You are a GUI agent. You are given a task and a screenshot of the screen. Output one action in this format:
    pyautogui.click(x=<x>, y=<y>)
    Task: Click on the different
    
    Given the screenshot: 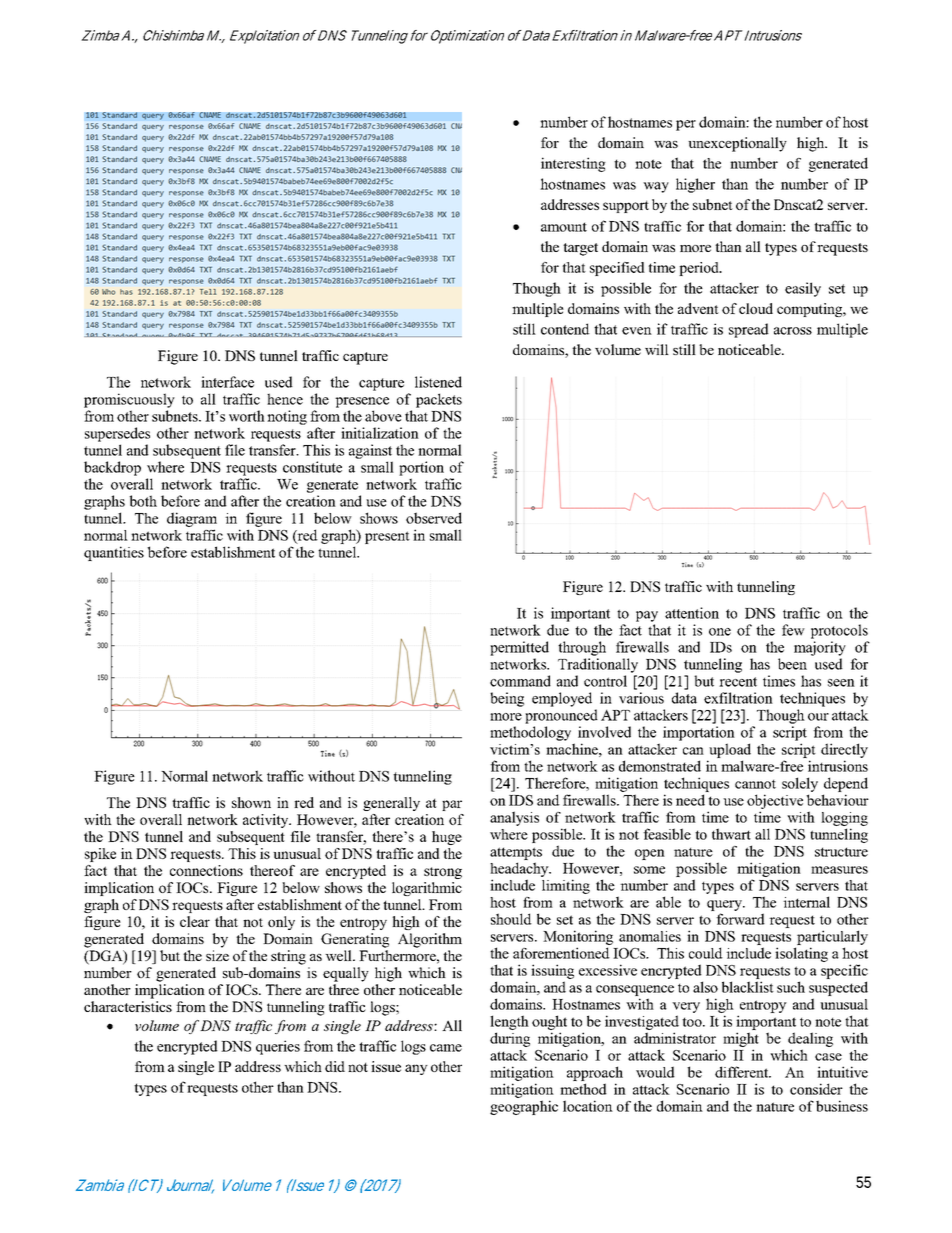 What is the action you would take?
    pyautogui.click(x=743, y=1072)
